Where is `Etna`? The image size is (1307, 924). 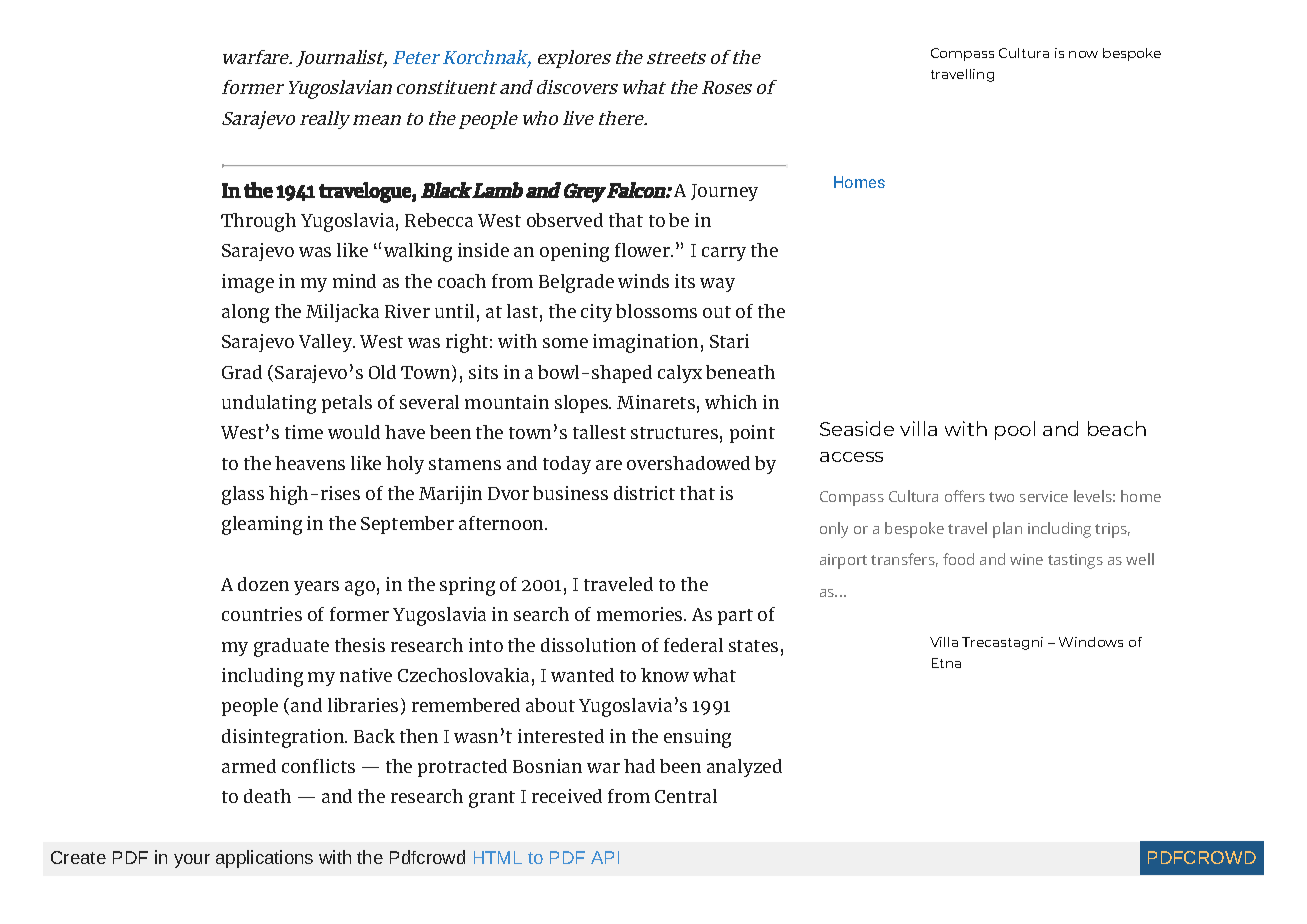
Etna is located at coordinates (946, 663).
